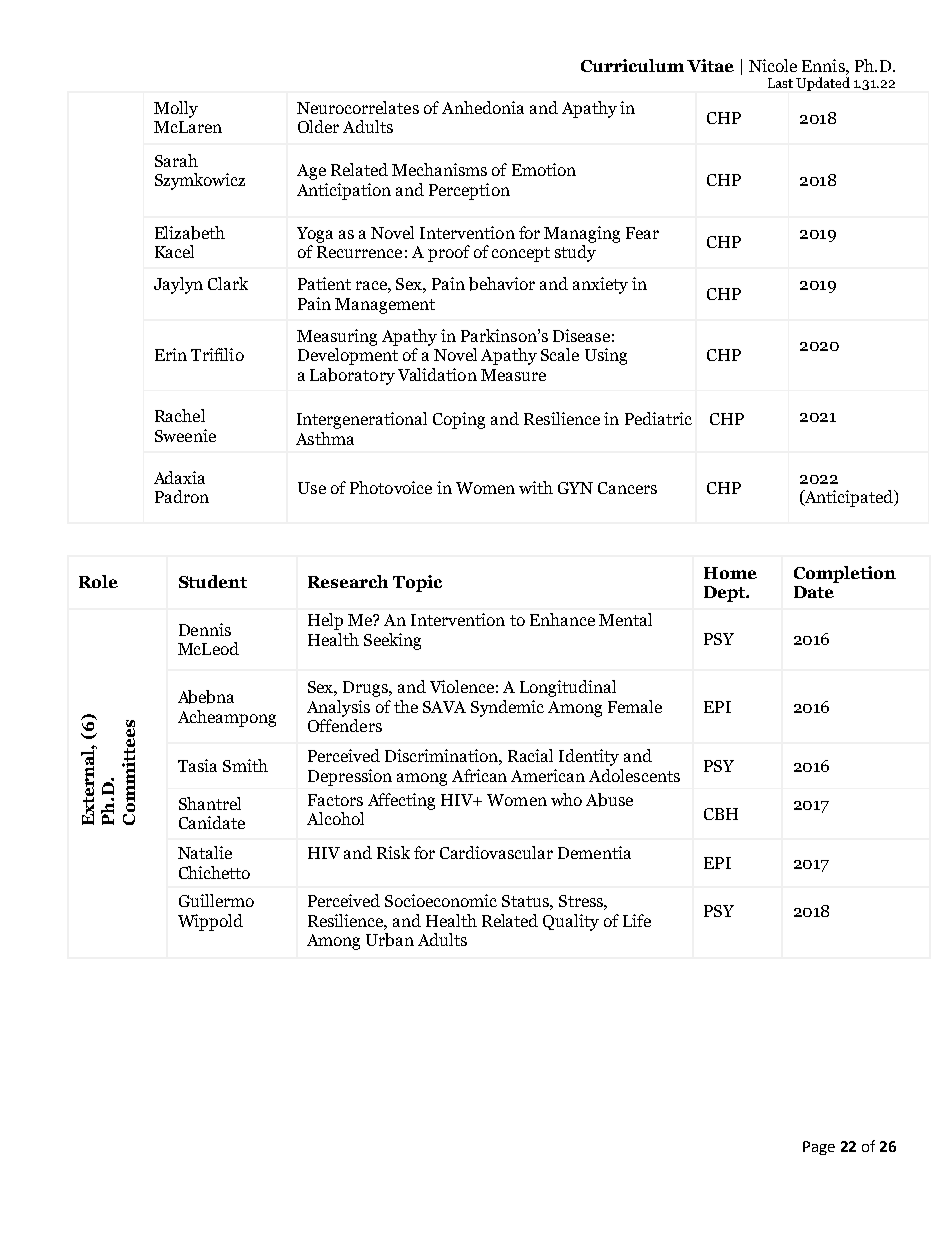 The width and height of the image is (952, 1233). Describe the element at coordinates (483, 107) in the image. I see `Anhedonia` at that location.
